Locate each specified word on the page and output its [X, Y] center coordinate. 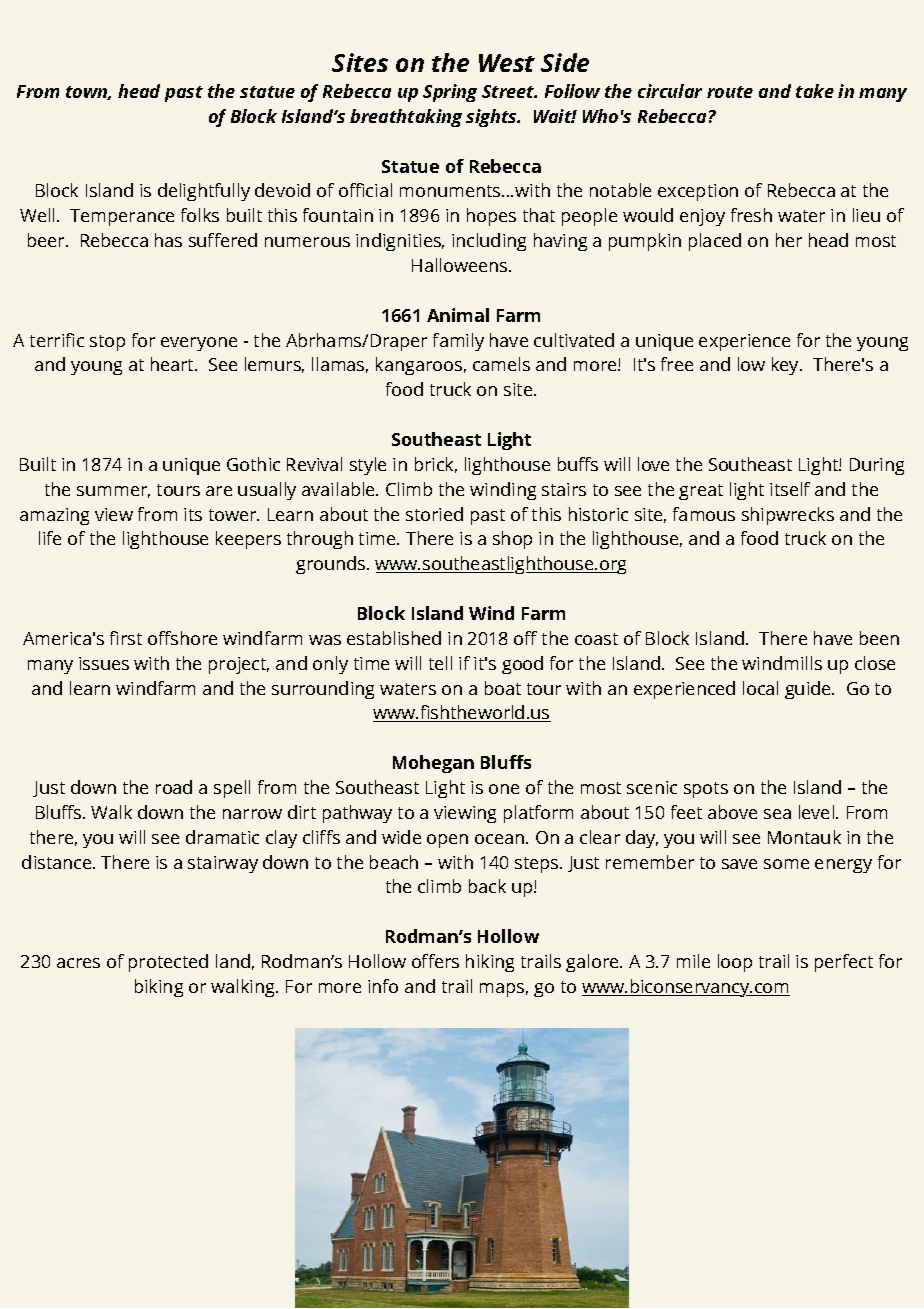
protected [168, 963]
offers [435, 961]
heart [173, 364]
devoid [282, 190]
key [786, 366]
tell [440, 663]
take [815, 91]
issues [104, 663]
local [760, 688]
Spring [450, 93]
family [458, 342]
